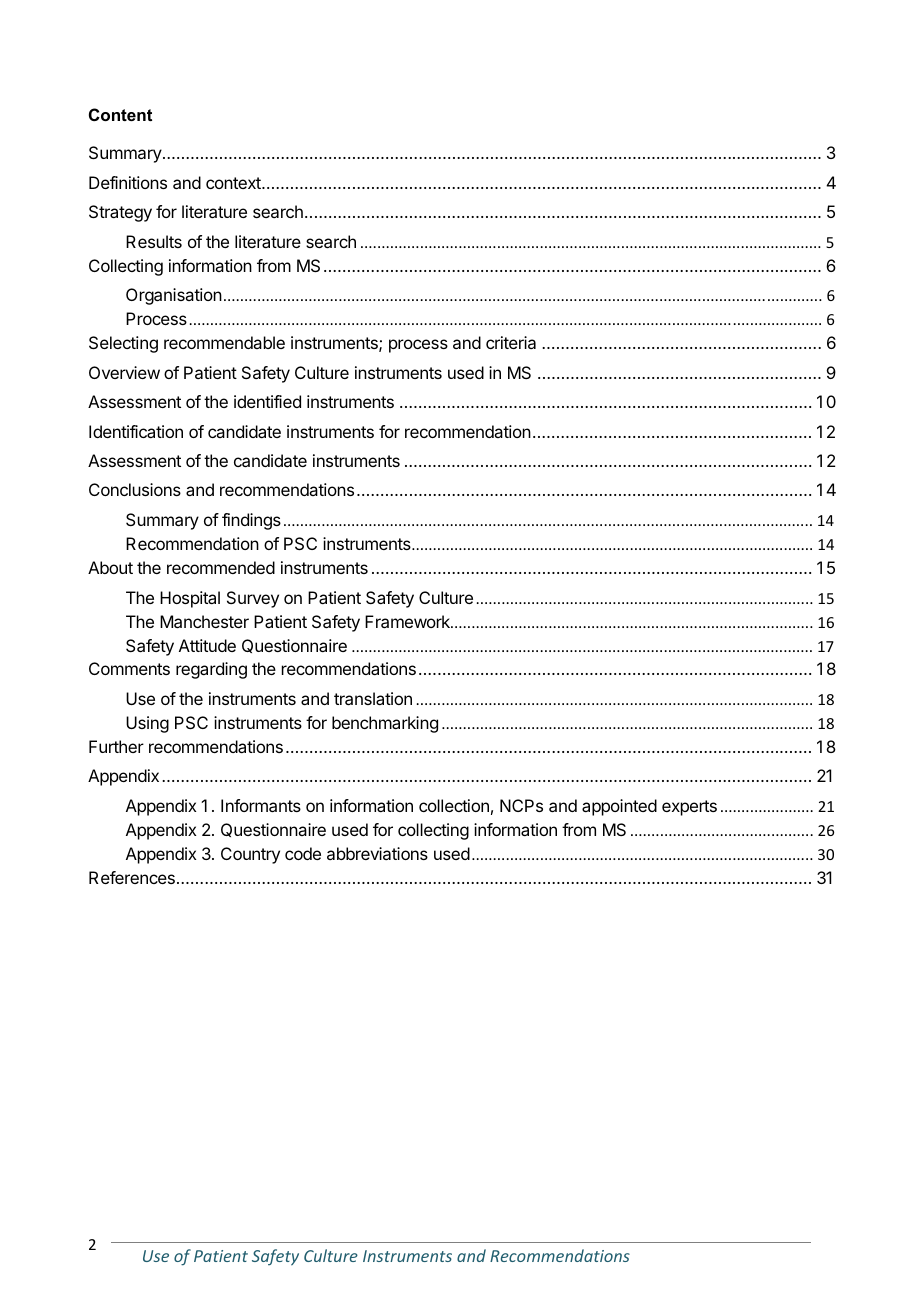 This screenshot has width=924, height=1308. What do you see at coordinates (377, 853) in the screenshot?
I see `abbreviations` at bounding box center [377, 853].
